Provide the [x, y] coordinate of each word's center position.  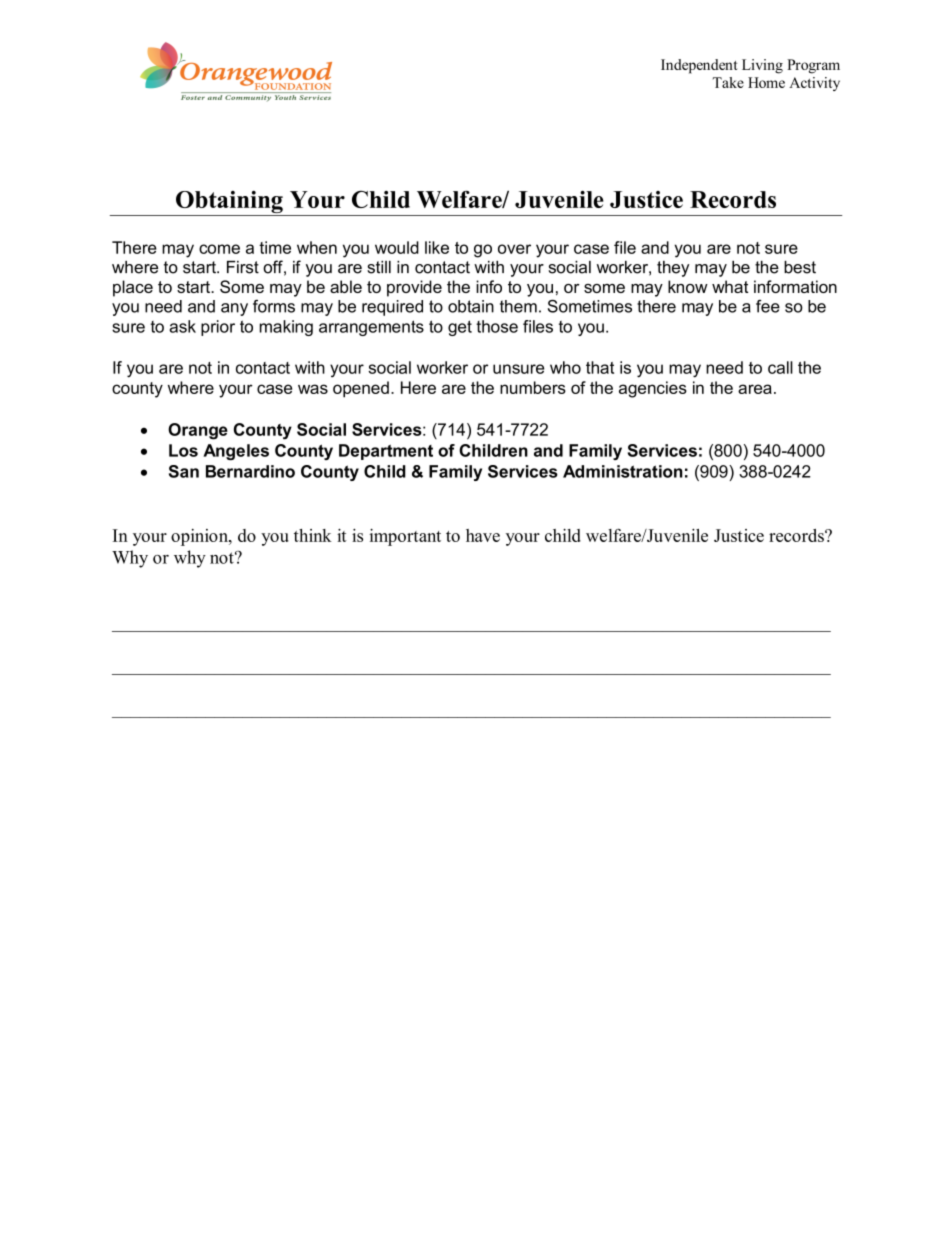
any [234, 309]
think [313, 535]
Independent [699, 66]
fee [768, 306]
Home [766, 82]
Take [728, 82]
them [518, 306]
